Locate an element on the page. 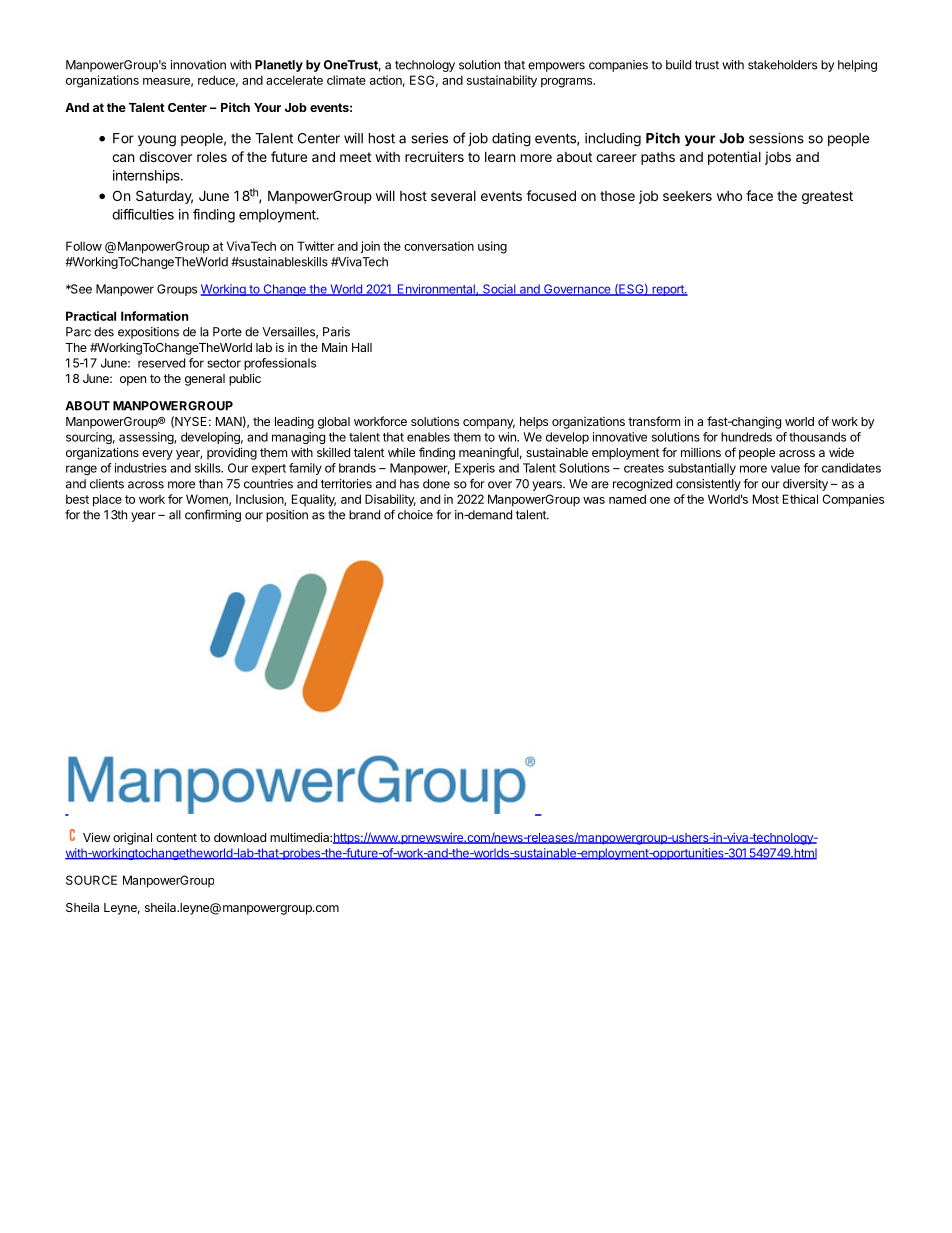  content is located at coordinates (176, 837).
